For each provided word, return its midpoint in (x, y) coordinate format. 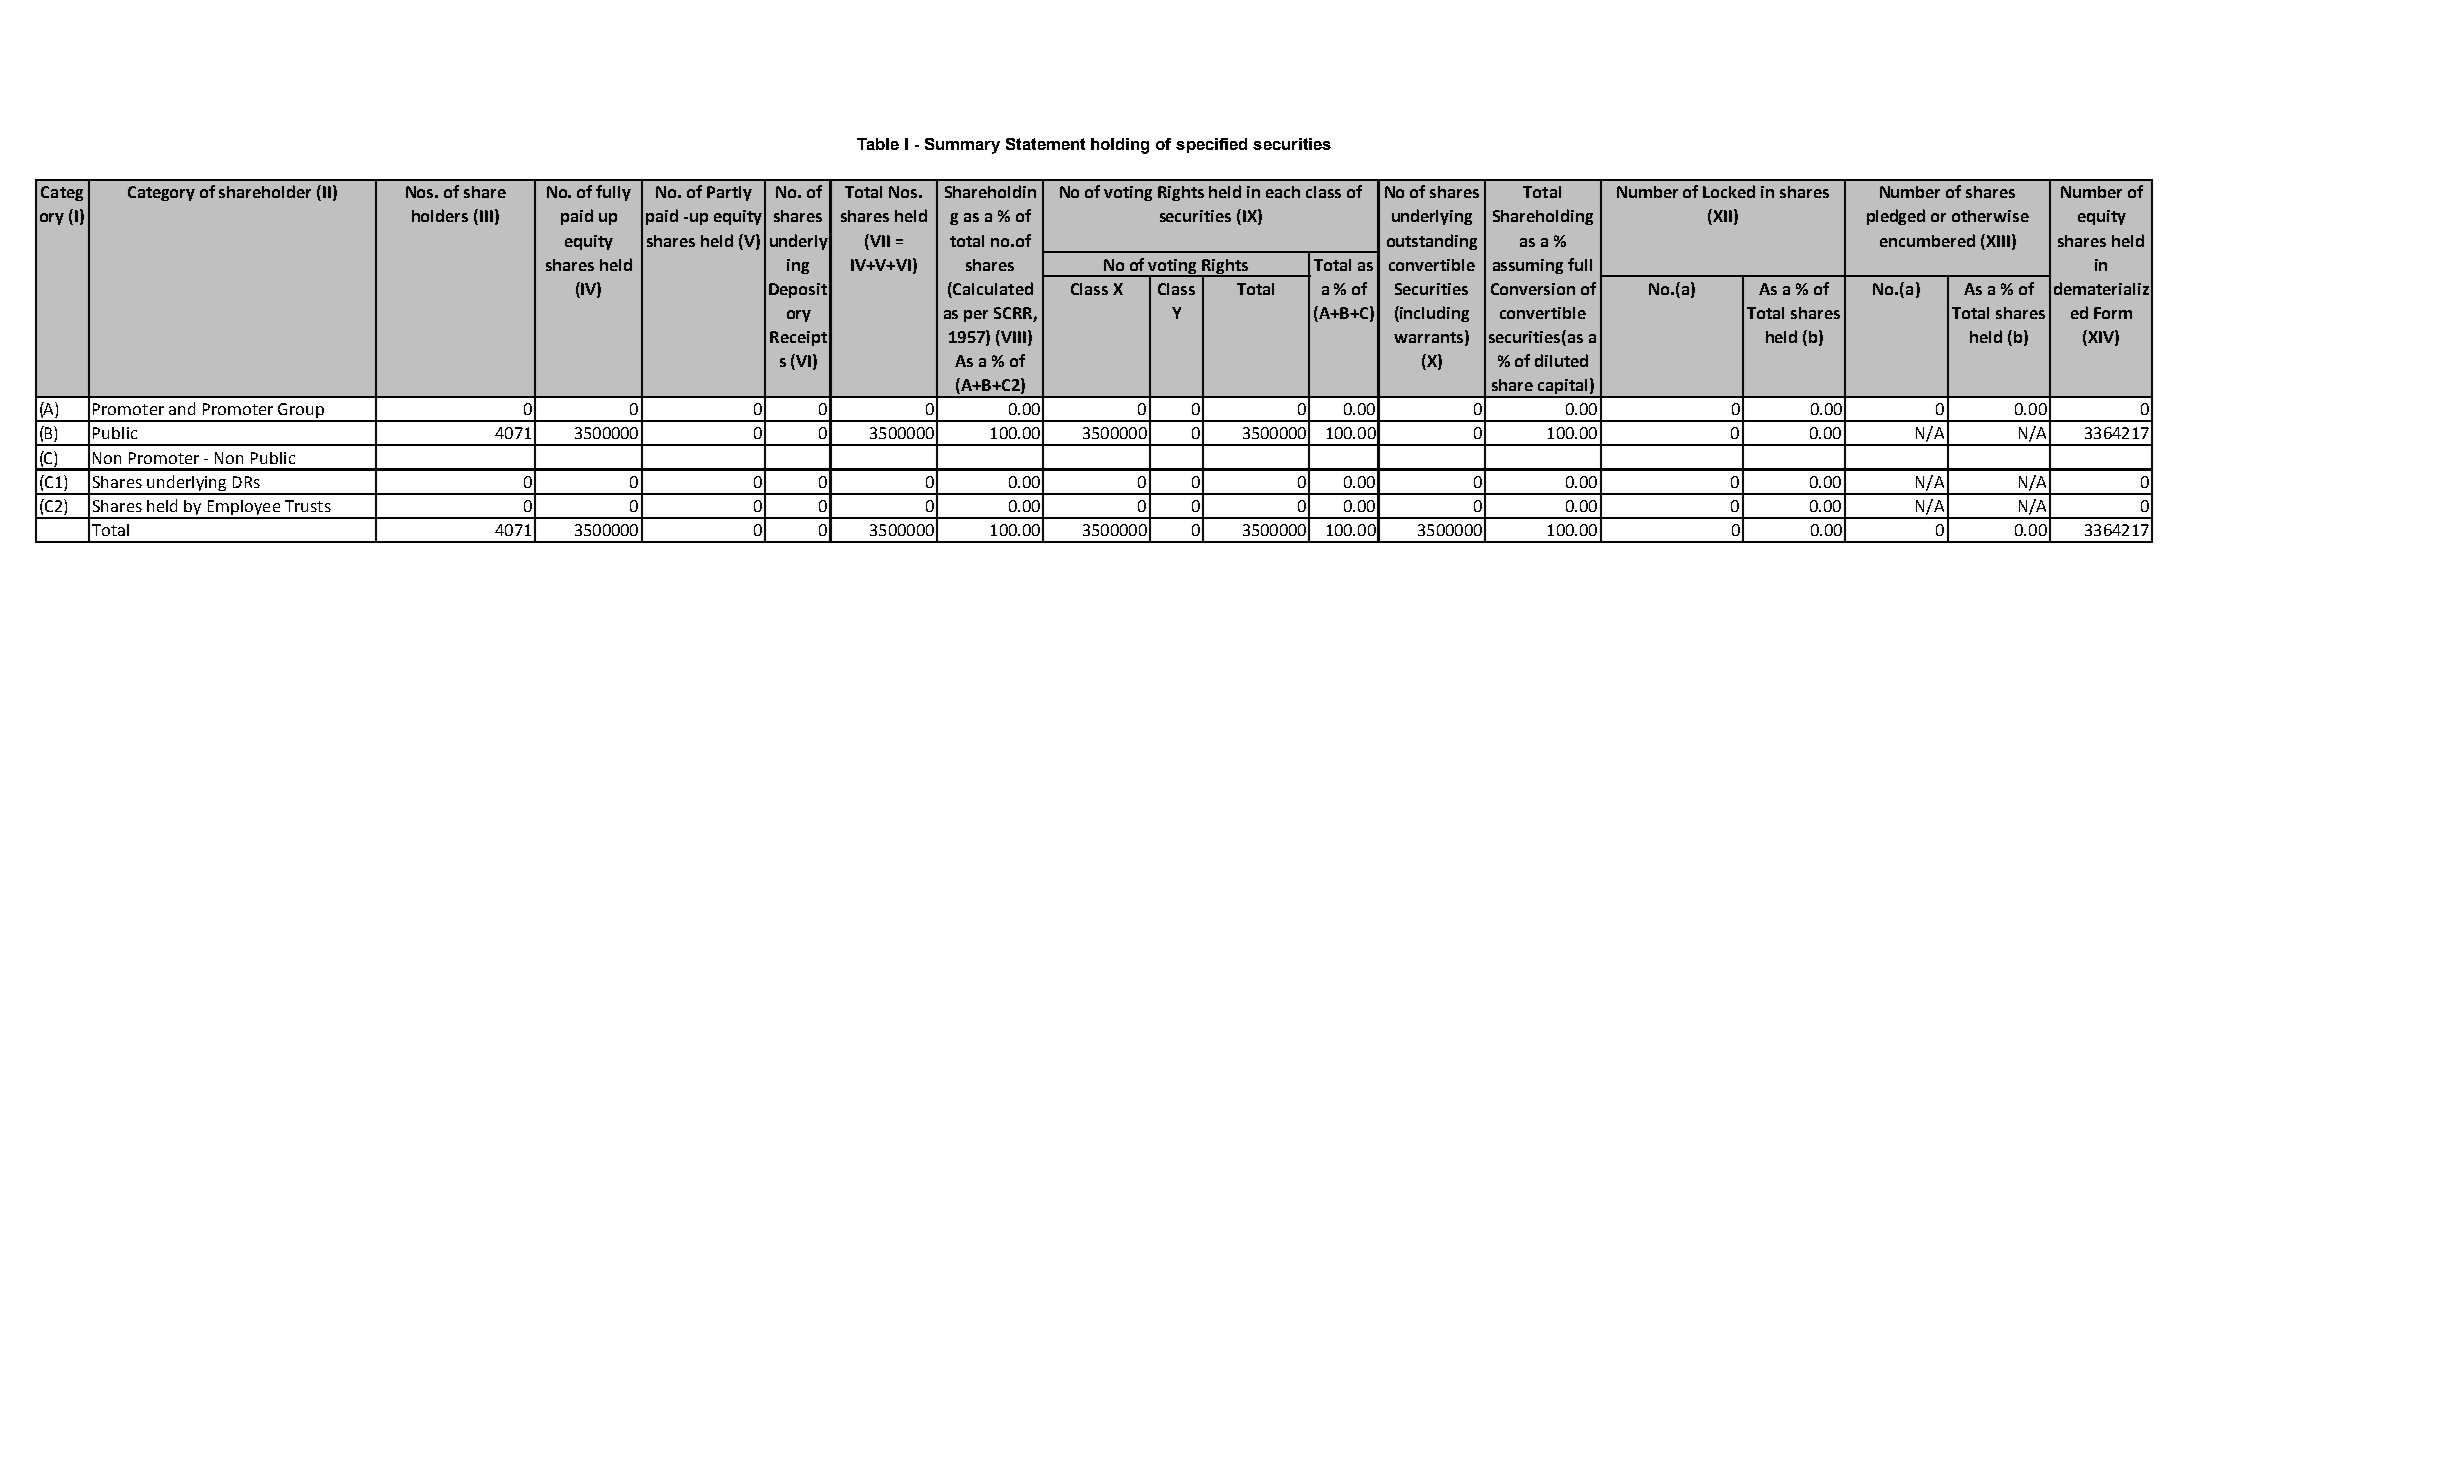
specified (1211, 145)
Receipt (798, 338)
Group (301, 412)
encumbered (1927, 240)
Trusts (308, 506)
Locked (1729, 191)
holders (440, 215)
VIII (1012, 338)
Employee (243, 509)
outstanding (1432, 242)
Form (2113, 313)
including (1433, 314)
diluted (1561, 360)
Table (878, 144)
